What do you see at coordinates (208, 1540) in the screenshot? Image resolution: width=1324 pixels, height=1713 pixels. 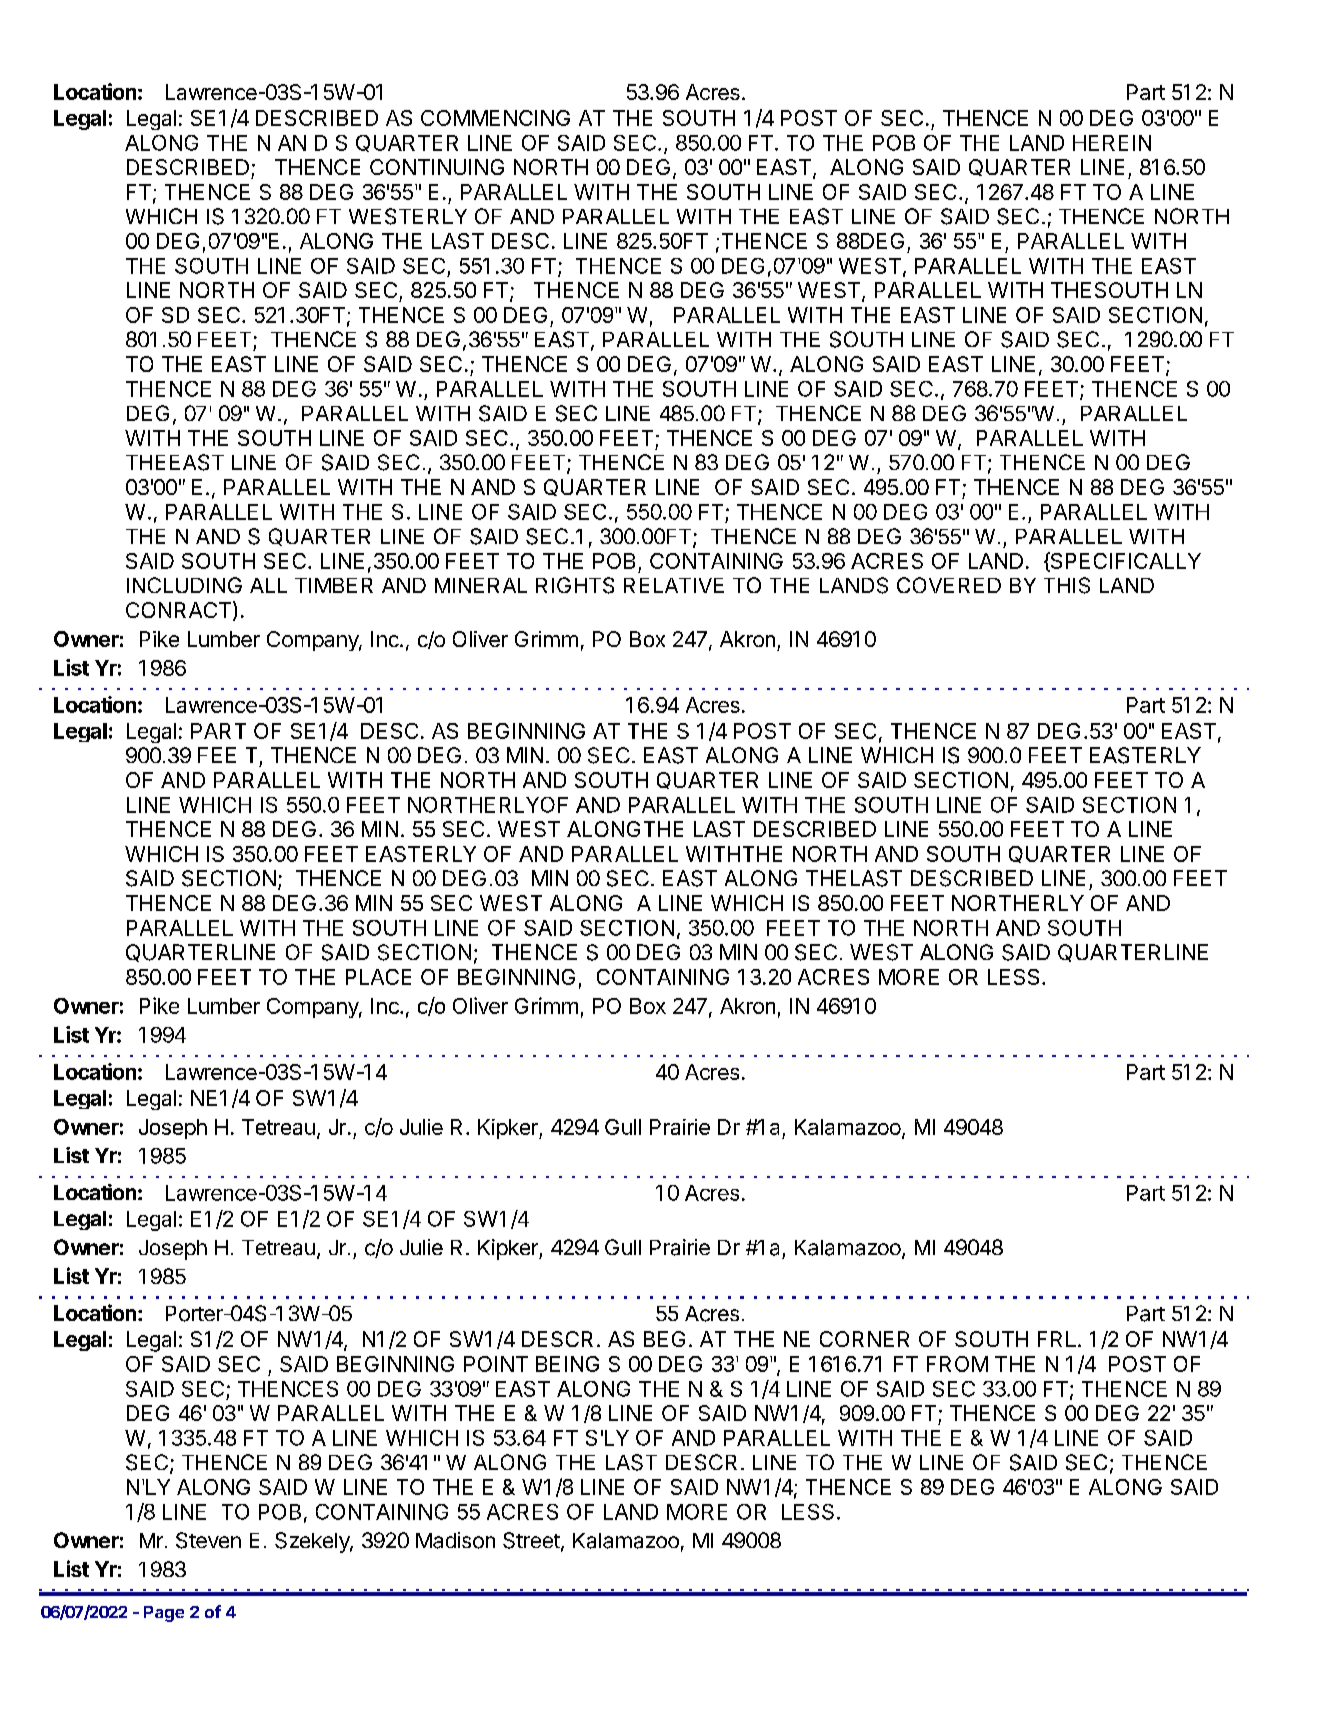 I see `Steven` at bounding box center [208, 1540].
